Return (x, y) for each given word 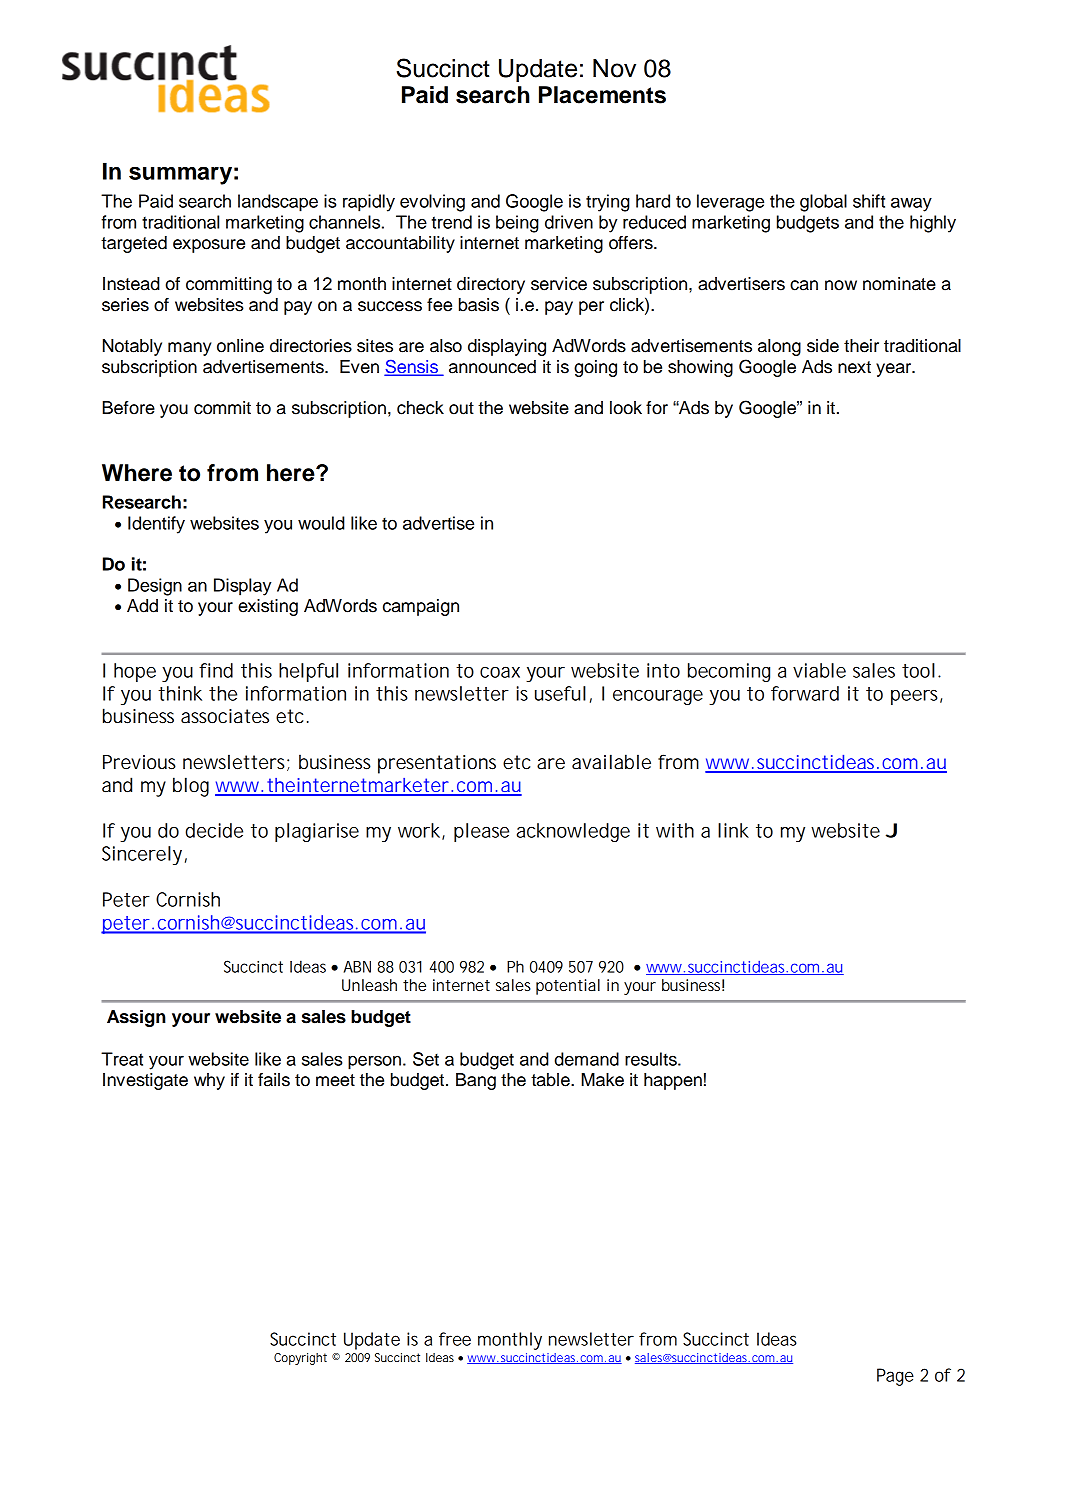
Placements (602, 95)
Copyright (300, 1359)
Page (895, 1377)
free (455, 1339)
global (823, 203)
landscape (278, 203)
